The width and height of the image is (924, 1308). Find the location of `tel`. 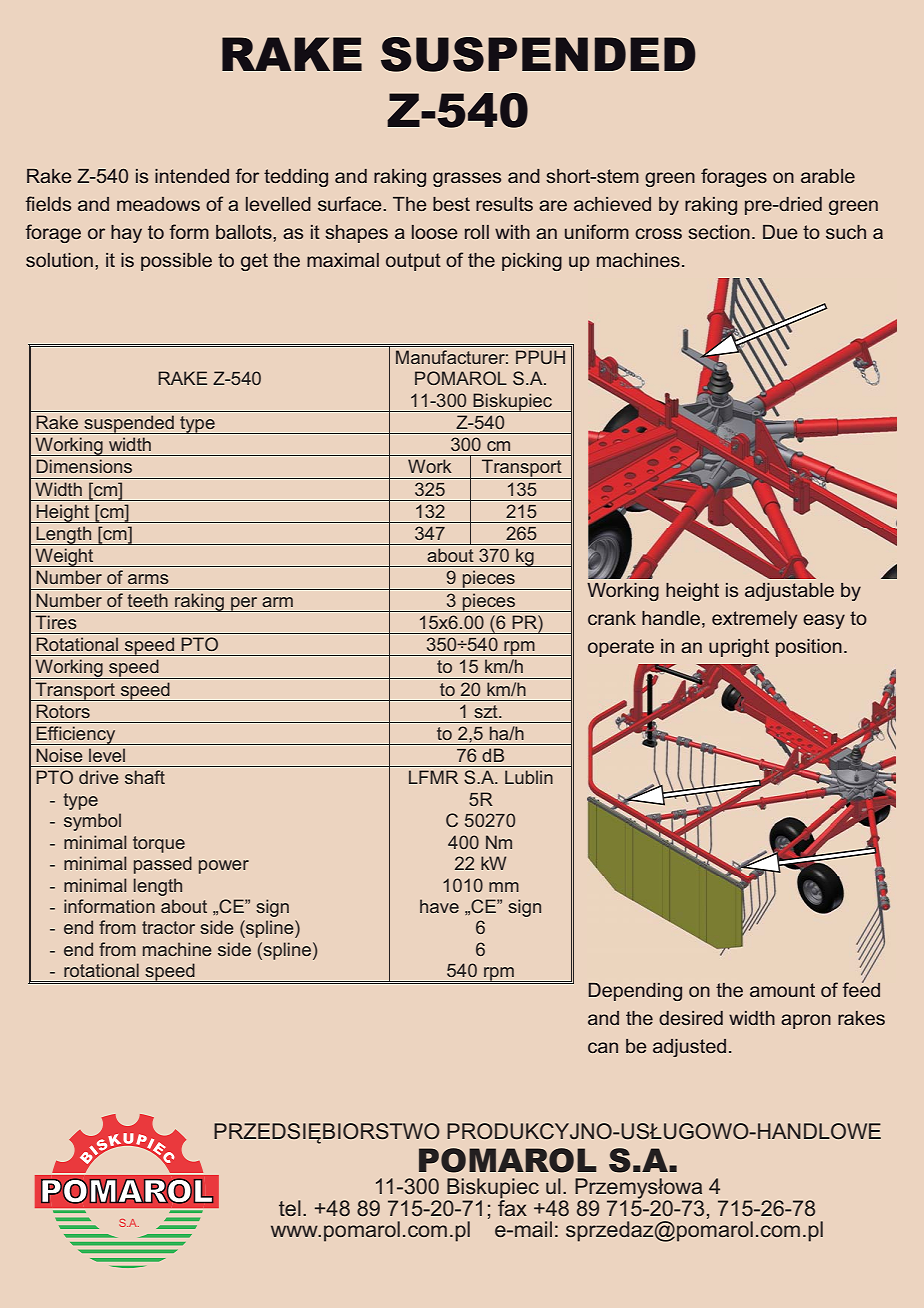

tel is located at coordinates (290, 1208).
